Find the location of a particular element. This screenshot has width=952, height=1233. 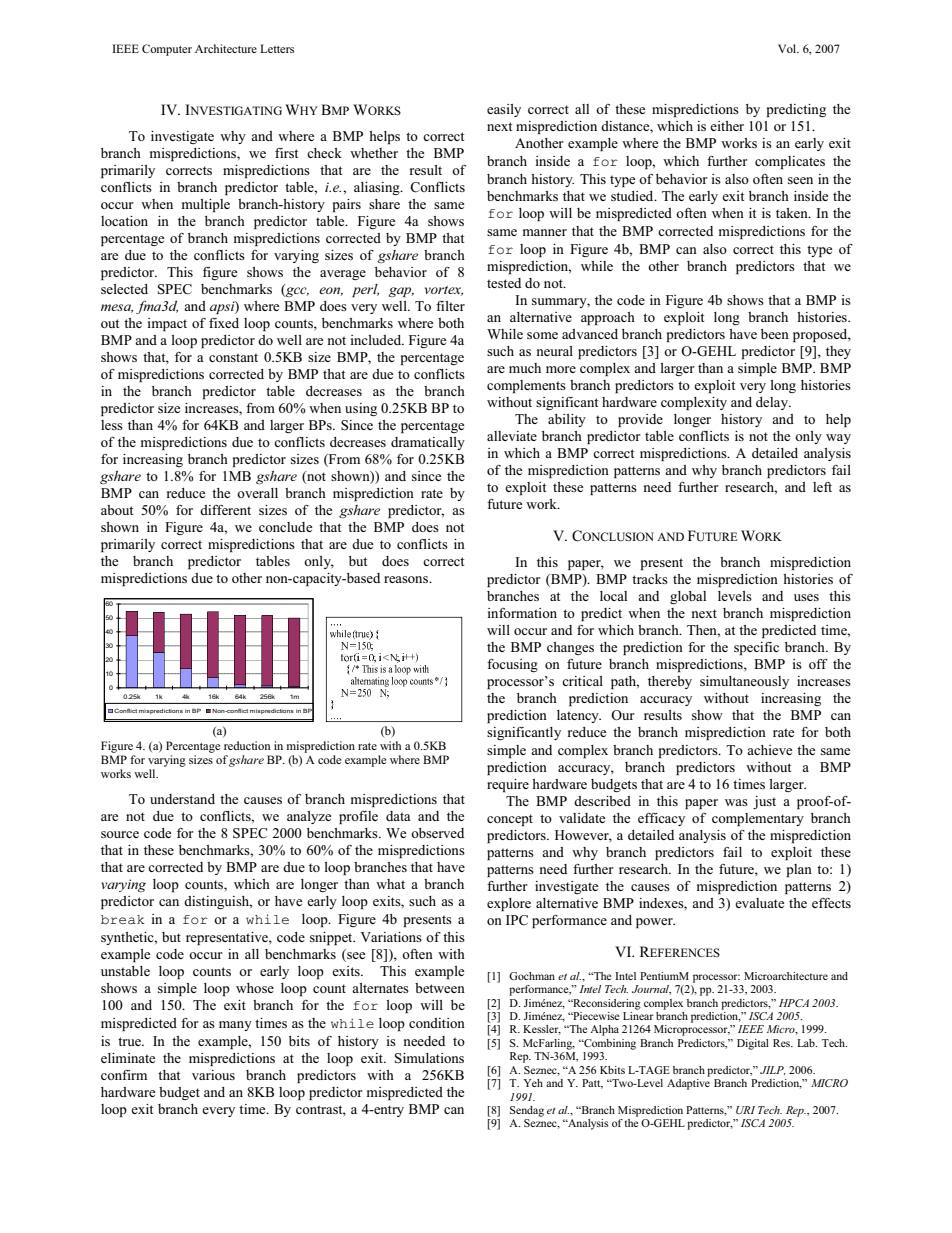

global is located at coordinates (688, 597).
